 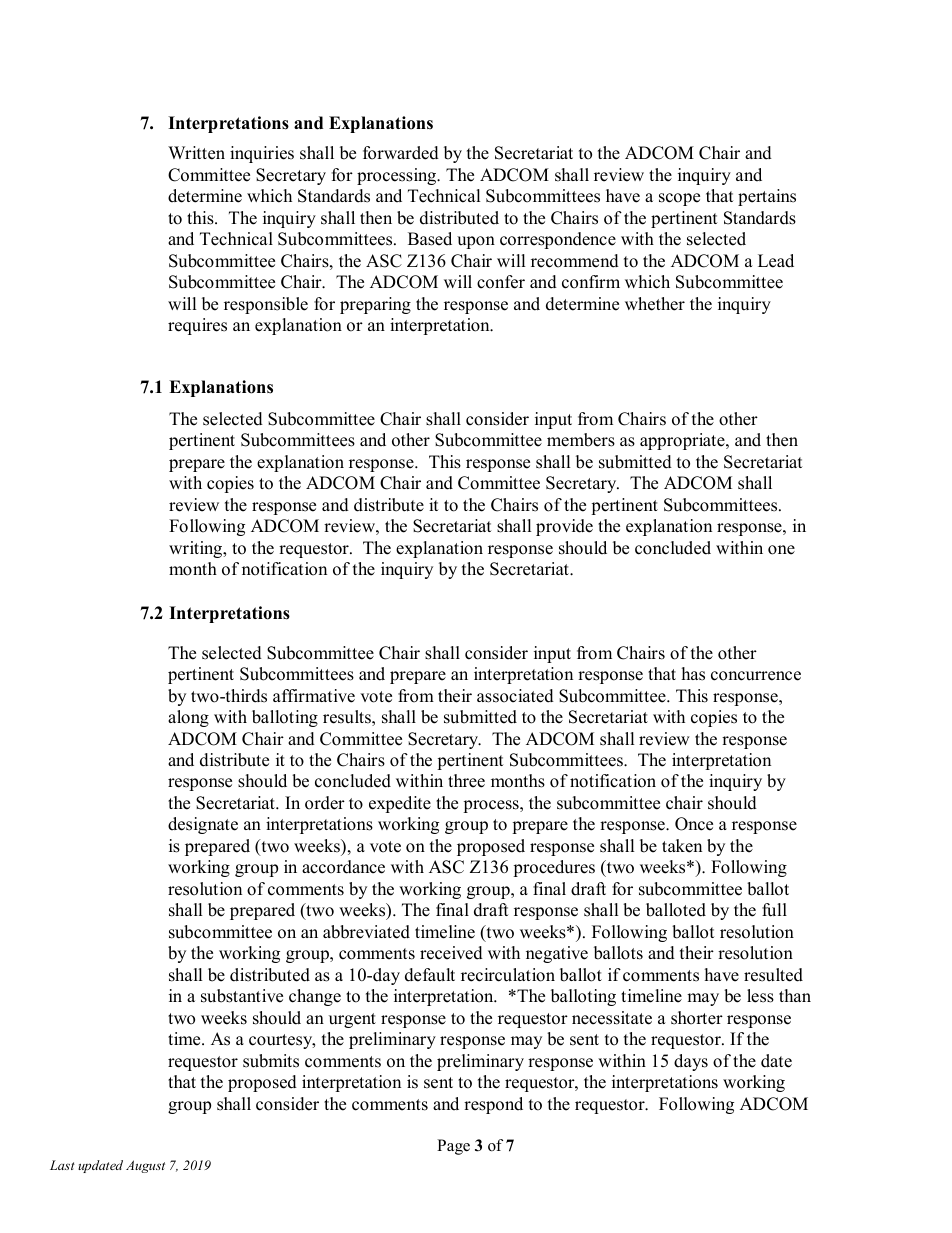 I want to click on Page, so click(x=453, y=1147).
